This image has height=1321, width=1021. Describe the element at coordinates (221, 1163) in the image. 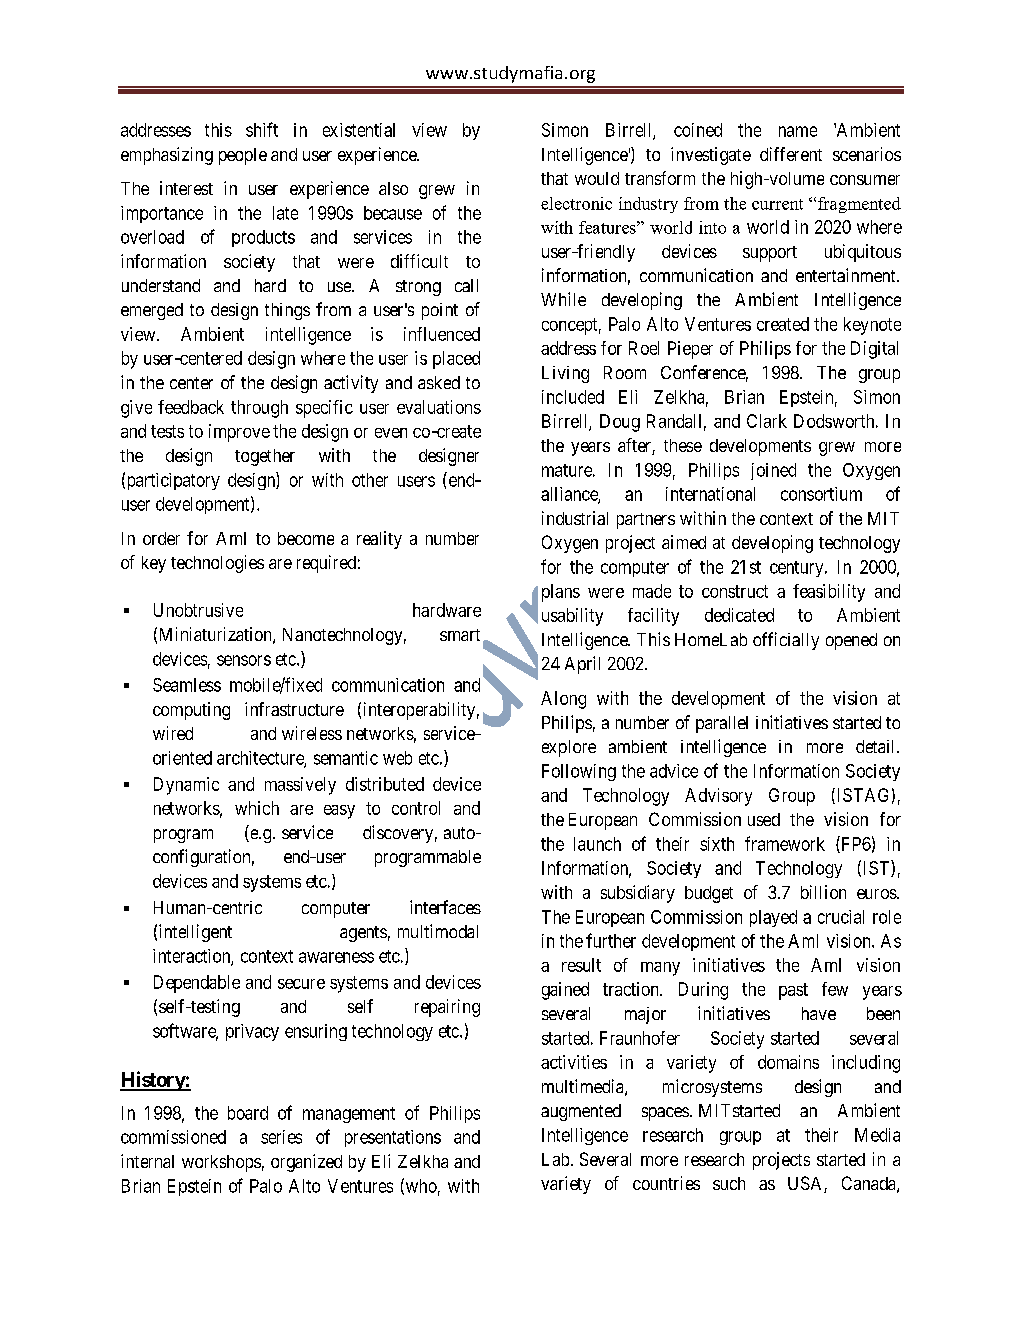

I see `workshops` at that location.
